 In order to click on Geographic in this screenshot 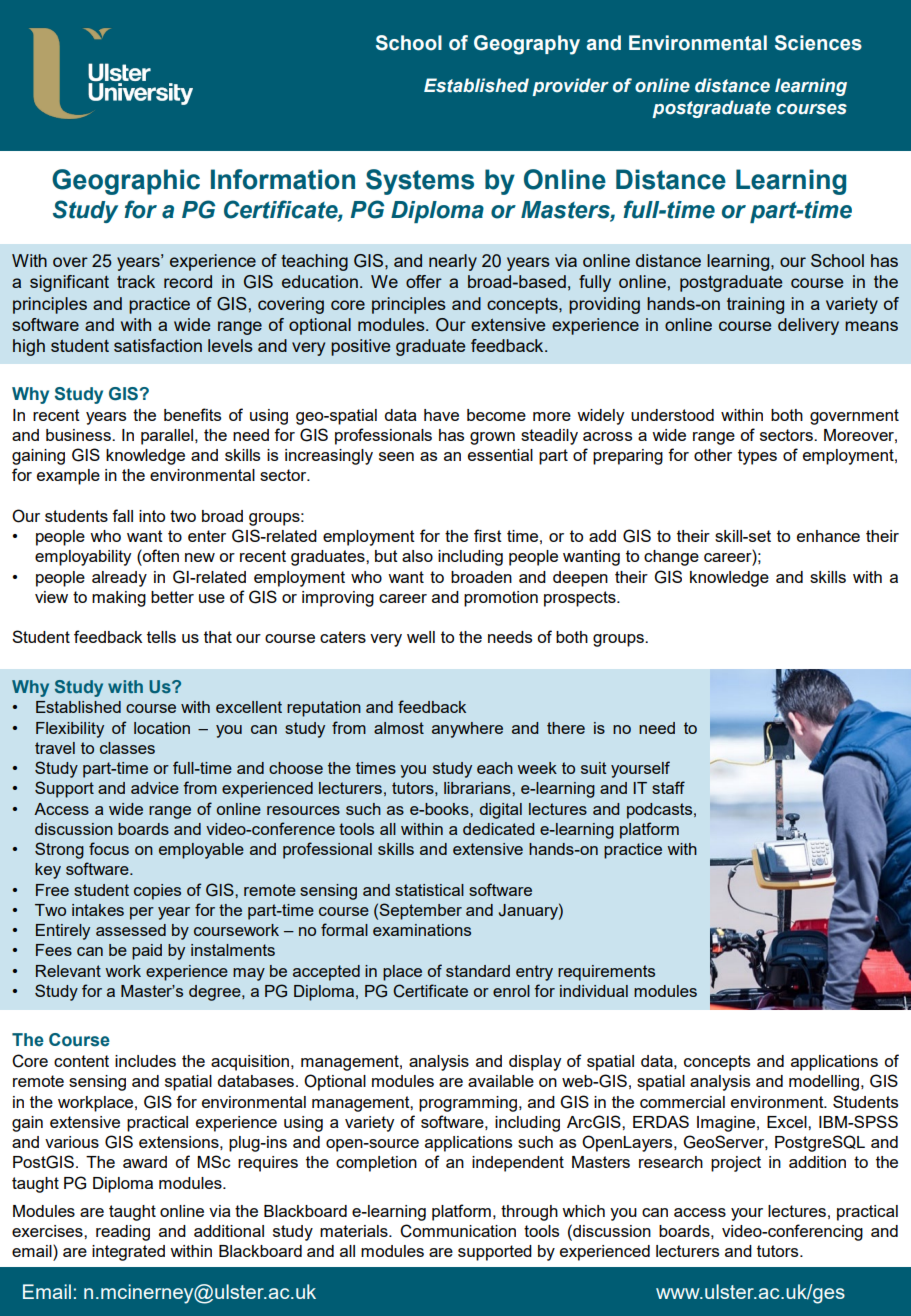, I will do `click(126, 182)`.
